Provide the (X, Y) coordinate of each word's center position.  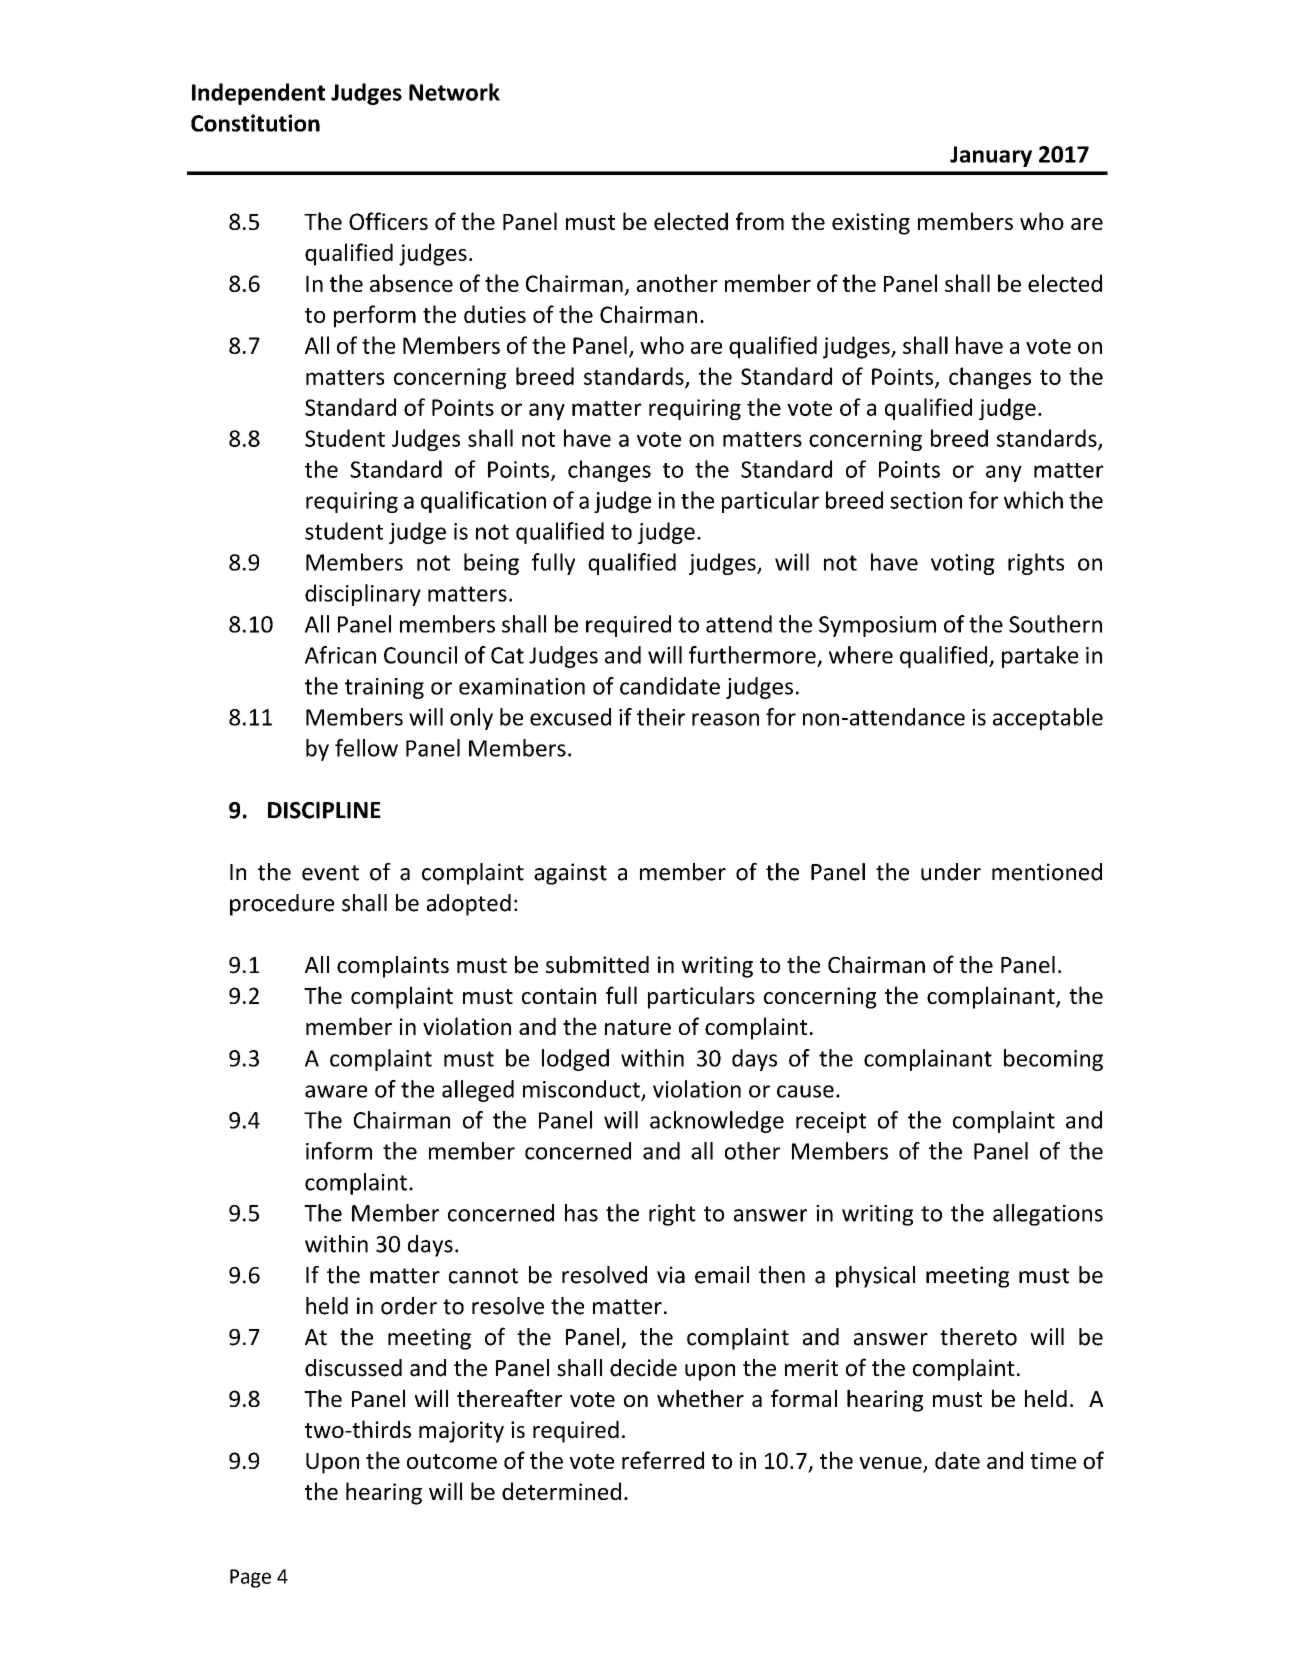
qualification (483, 502)
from (760, 221)
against (570, 874)
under (951, 872)
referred (663, 1460)
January (991, 156)
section (926, 500)
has (581, 1213)
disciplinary (363, 595)
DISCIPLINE (324, 810)
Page (250, 1578)
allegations (1048, 1215)
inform (339, 1151)
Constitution (255, 123)
